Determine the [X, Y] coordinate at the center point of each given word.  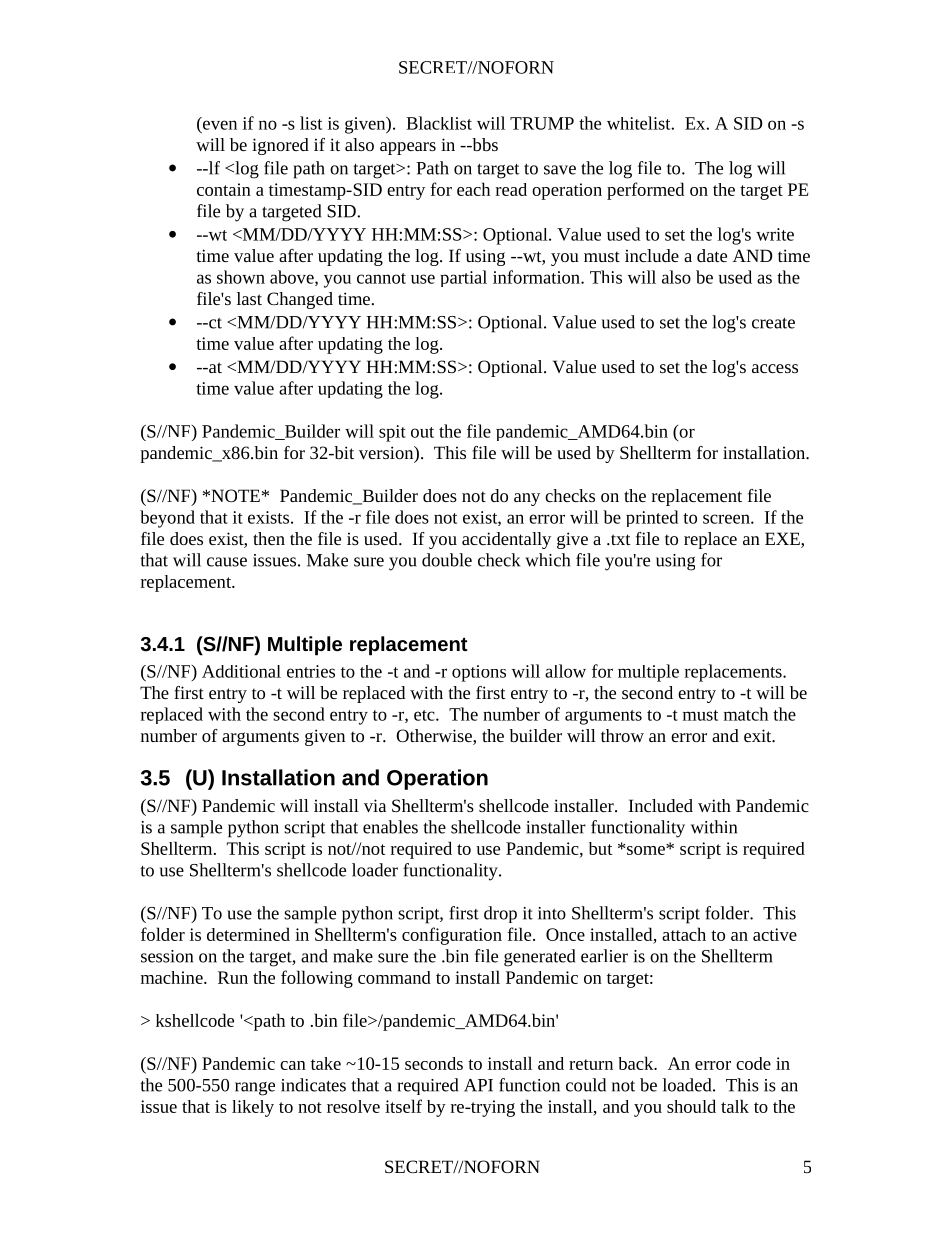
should [691, 1106]
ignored [280, 146]
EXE [783, 538]
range [255, 1089]
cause [227, 562]
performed [645, 191]
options [479, 673]
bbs [484, 144]
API [478, 1085]
